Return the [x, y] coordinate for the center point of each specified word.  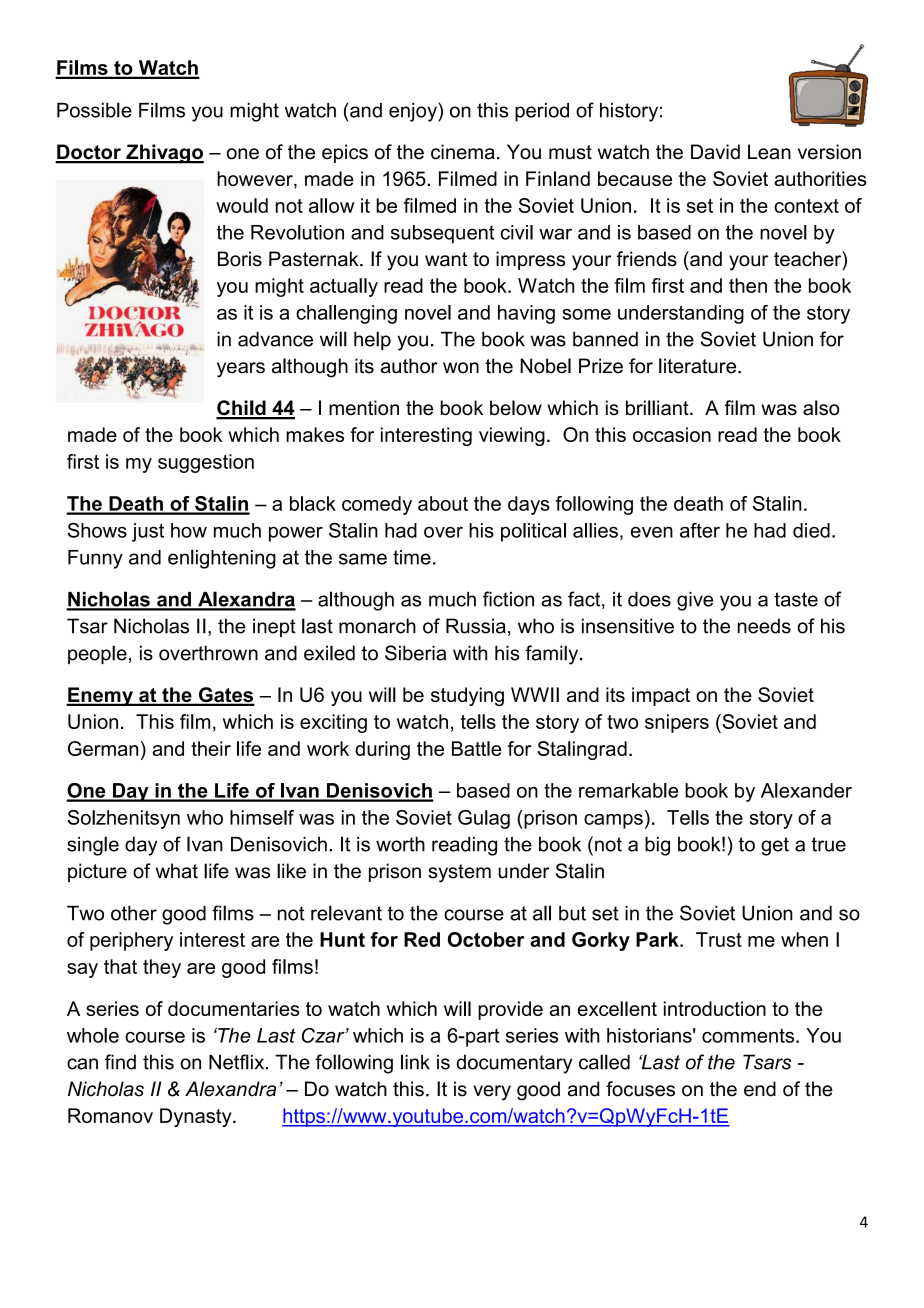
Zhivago [164, 154]
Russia [476, 626]
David [715, 152]
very [492, 1093]
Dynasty [197, 1117]
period [542, 112]
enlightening [222, 559]
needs [764, 626]
